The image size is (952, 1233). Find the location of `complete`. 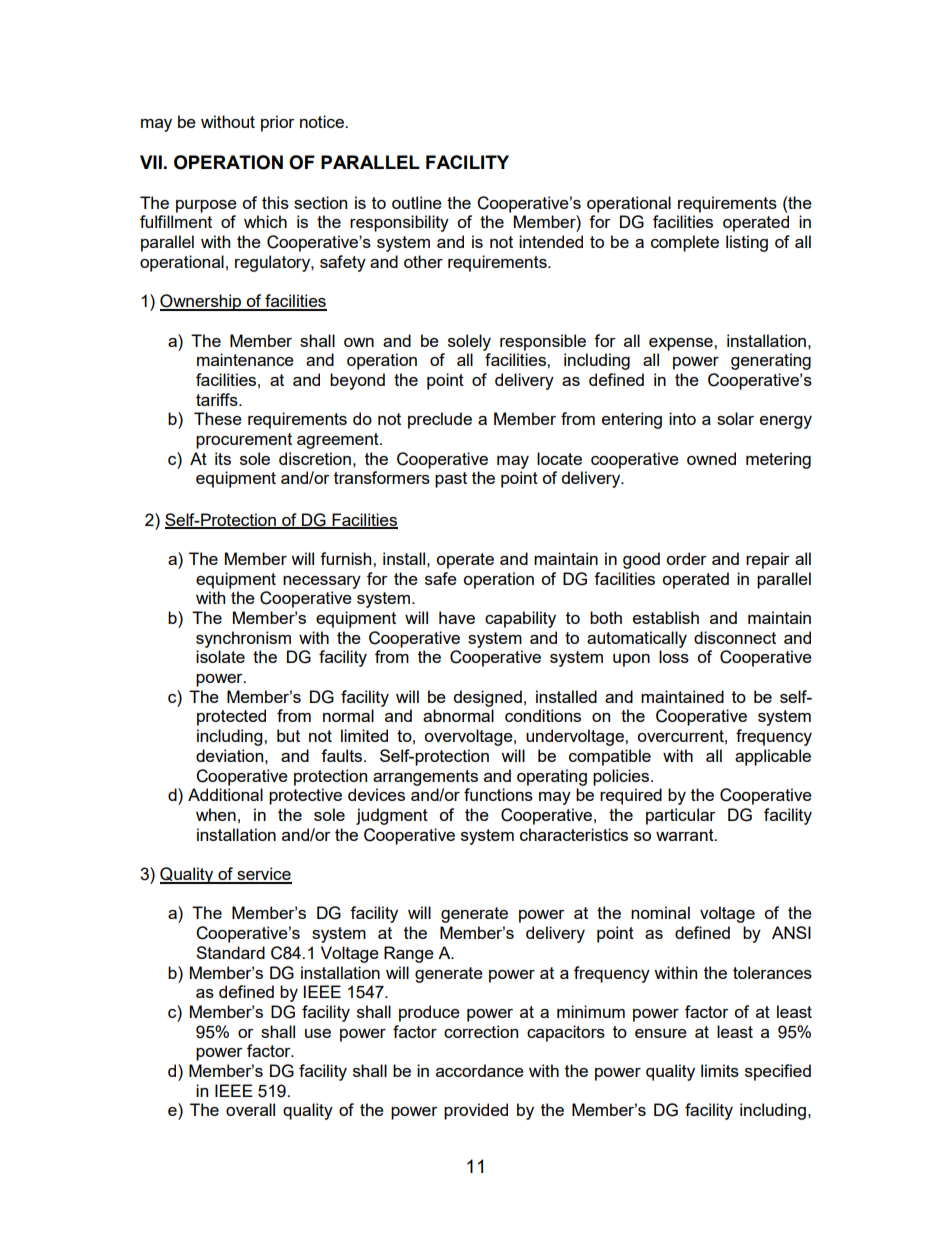

complete is located at coordinates (685, 243).
